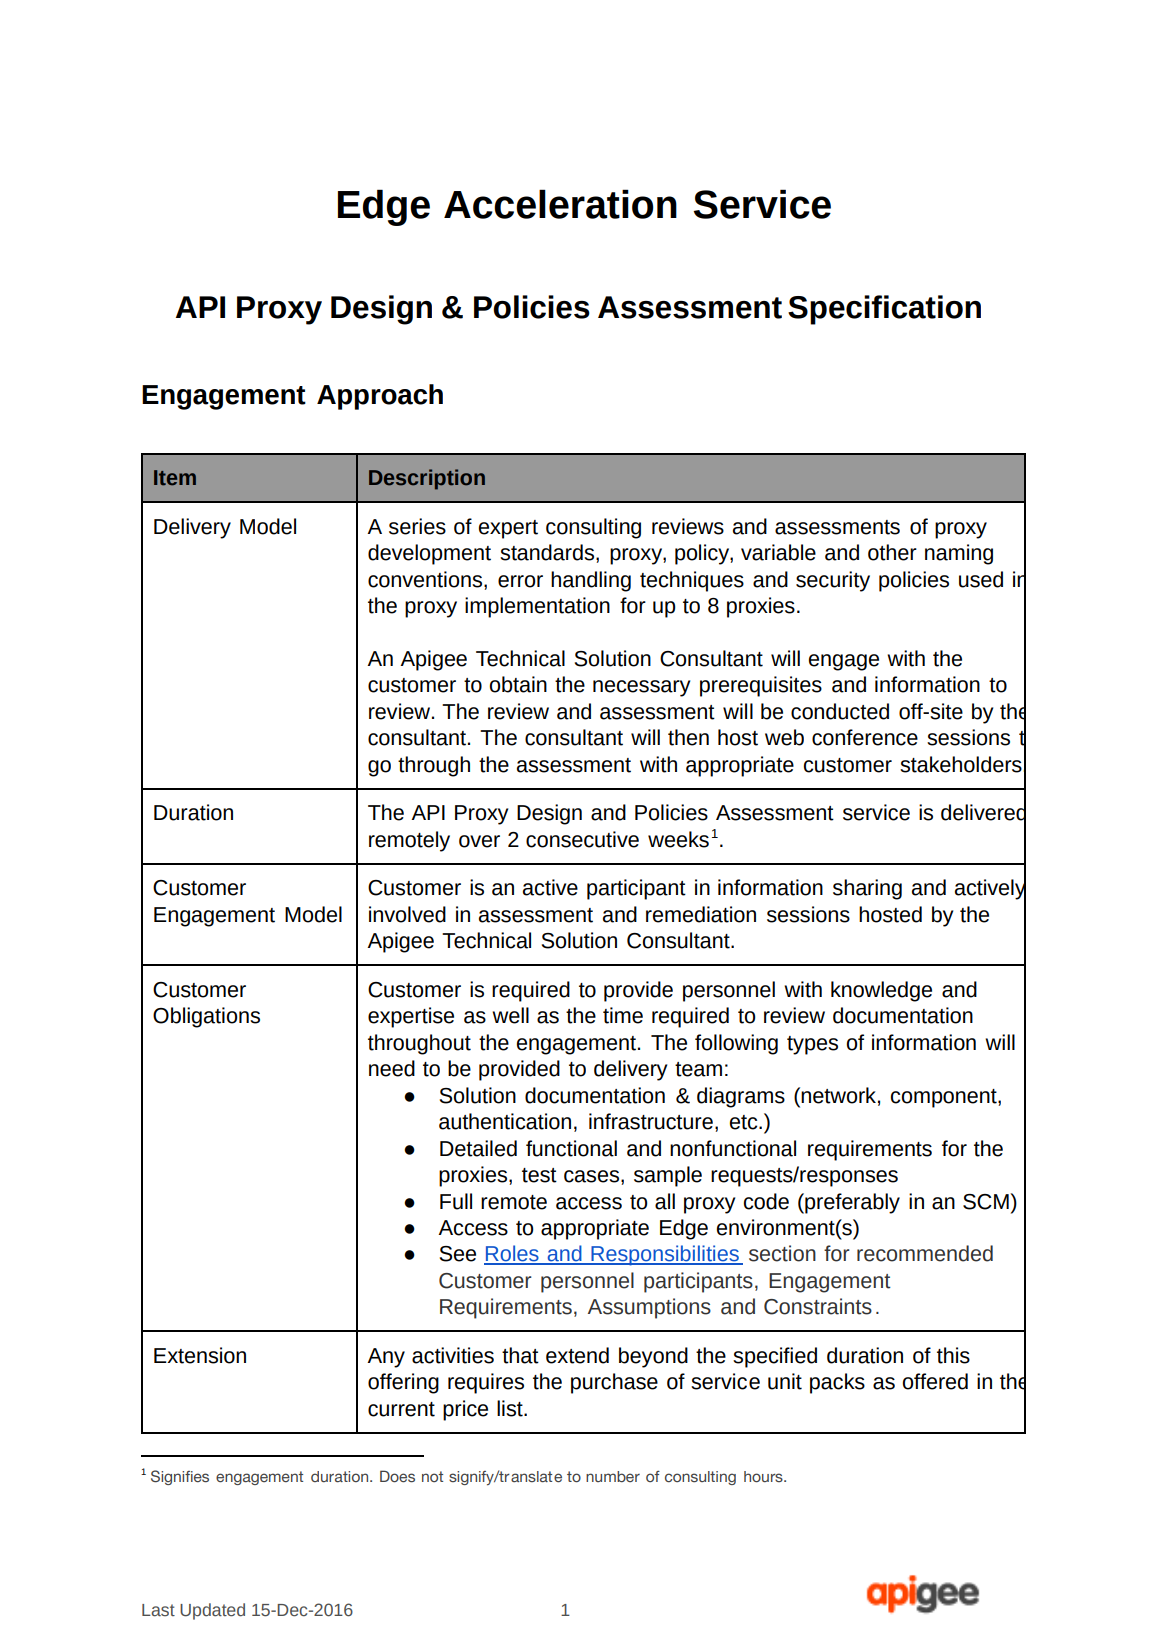  What do you see at coordinates (560, 204) in the screenshot?
I see `Acceleration` at bounding box center [560, 204].
